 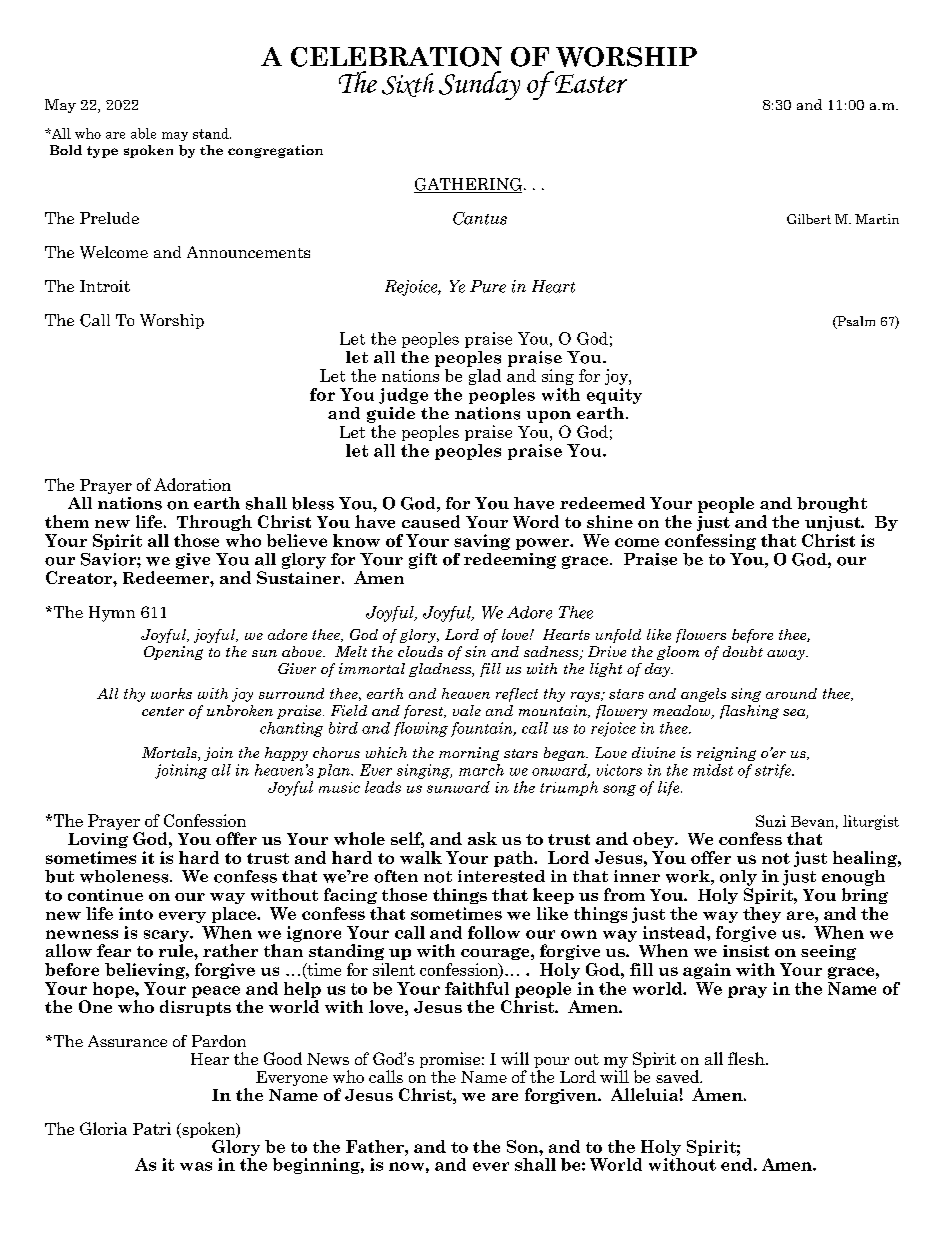 What do you see at coordinates (170, 754) in the page?
I see `Mortals` at bounding box center [170, 754].
